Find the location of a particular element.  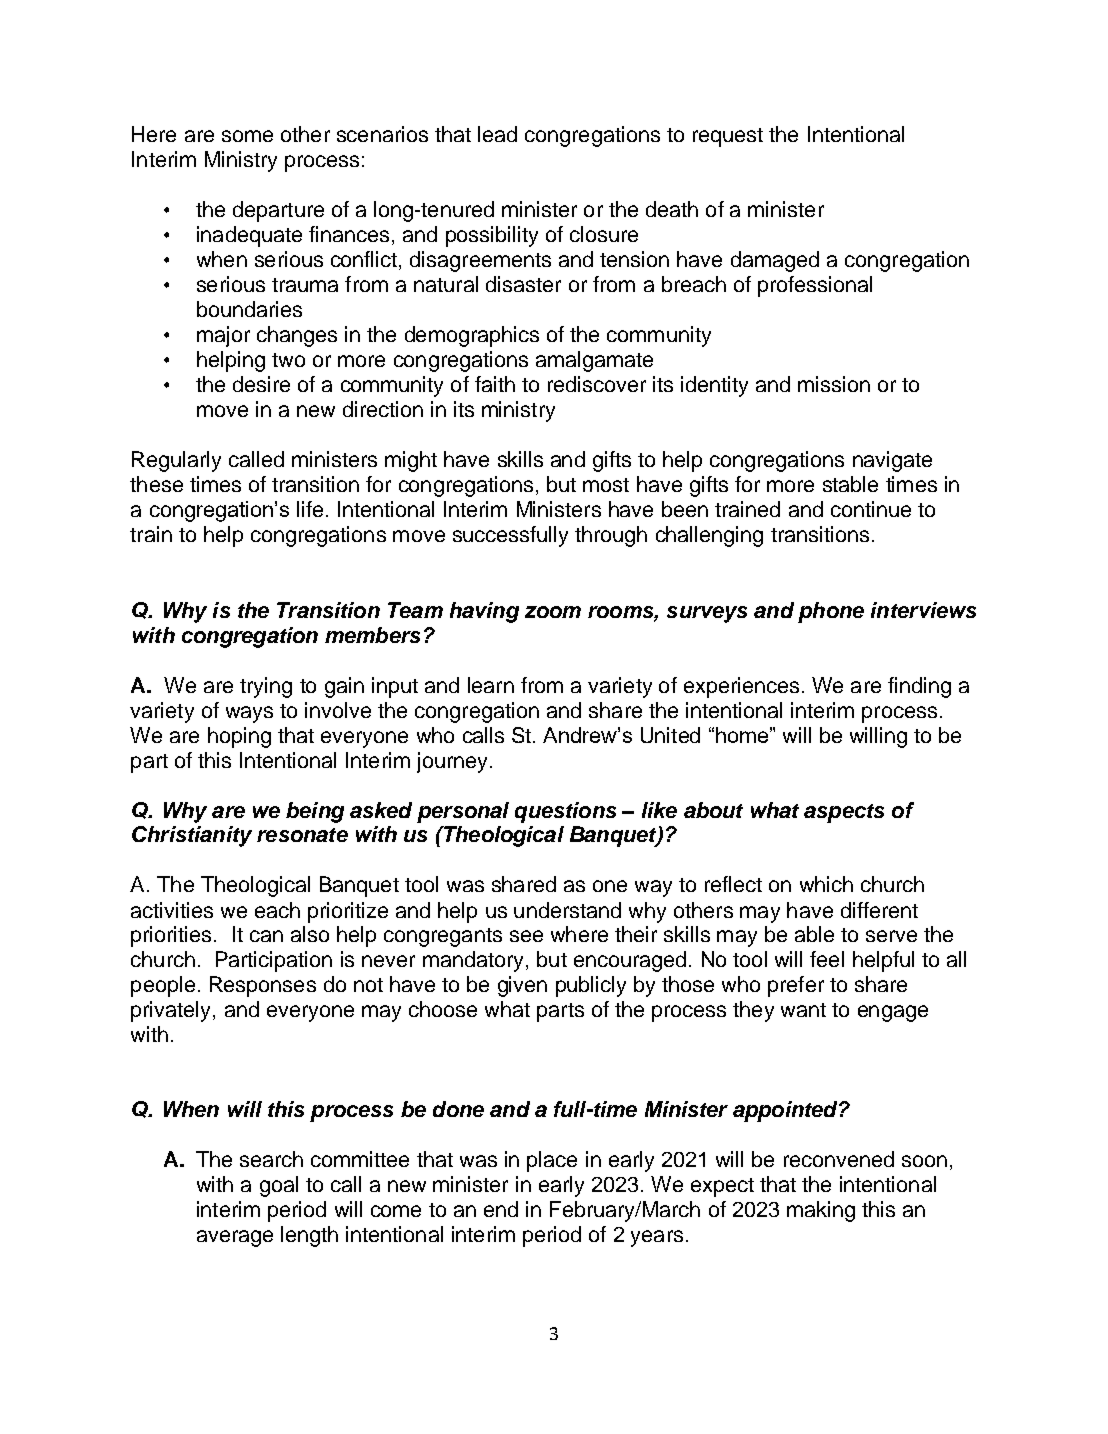

finding is located at coordinates (919, 687).
